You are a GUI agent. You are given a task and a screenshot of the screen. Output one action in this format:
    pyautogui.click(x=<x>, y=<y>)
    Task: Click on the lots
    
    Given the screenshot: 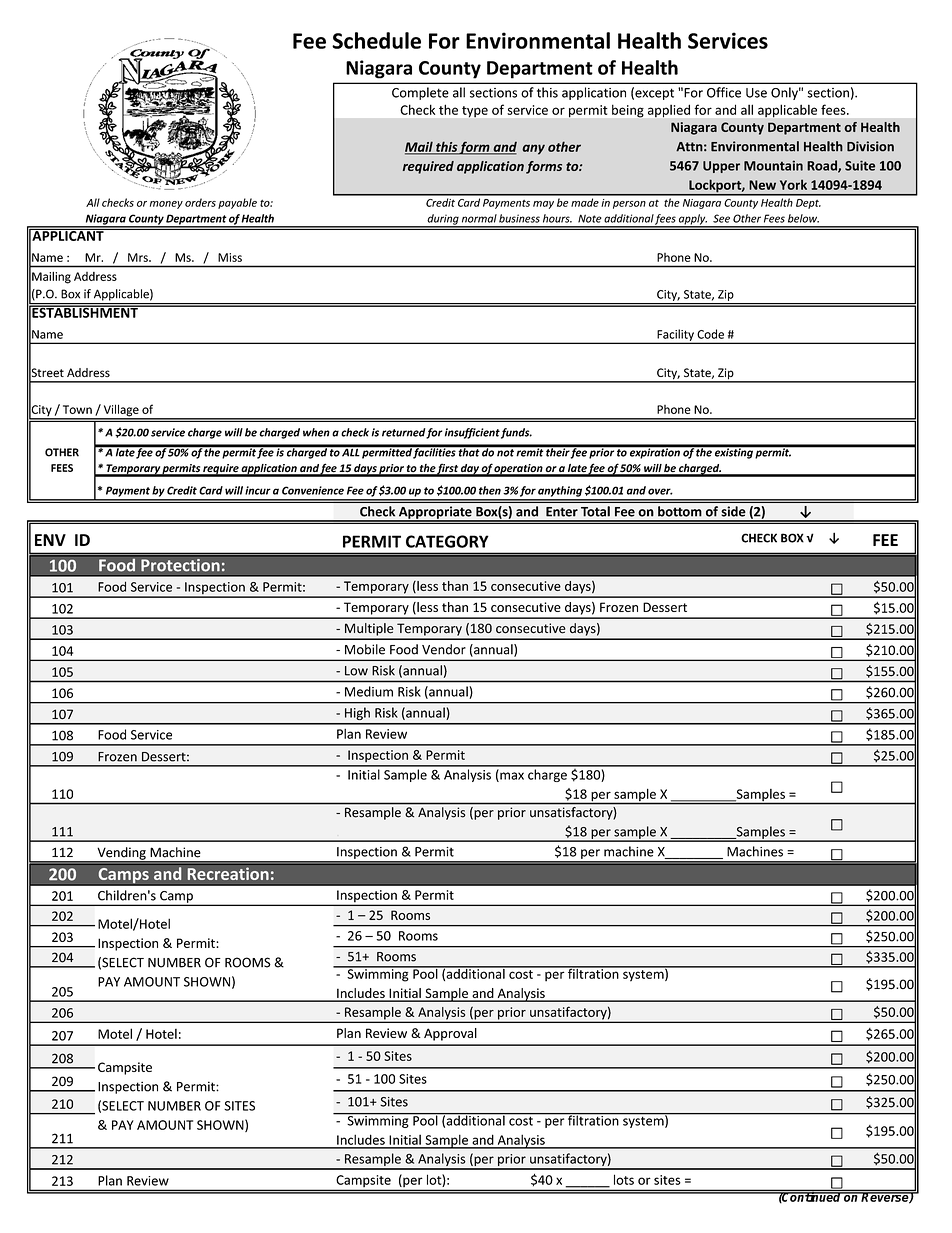 What is the action you would take?
    pyautogui.click(x=624, y=1179)
